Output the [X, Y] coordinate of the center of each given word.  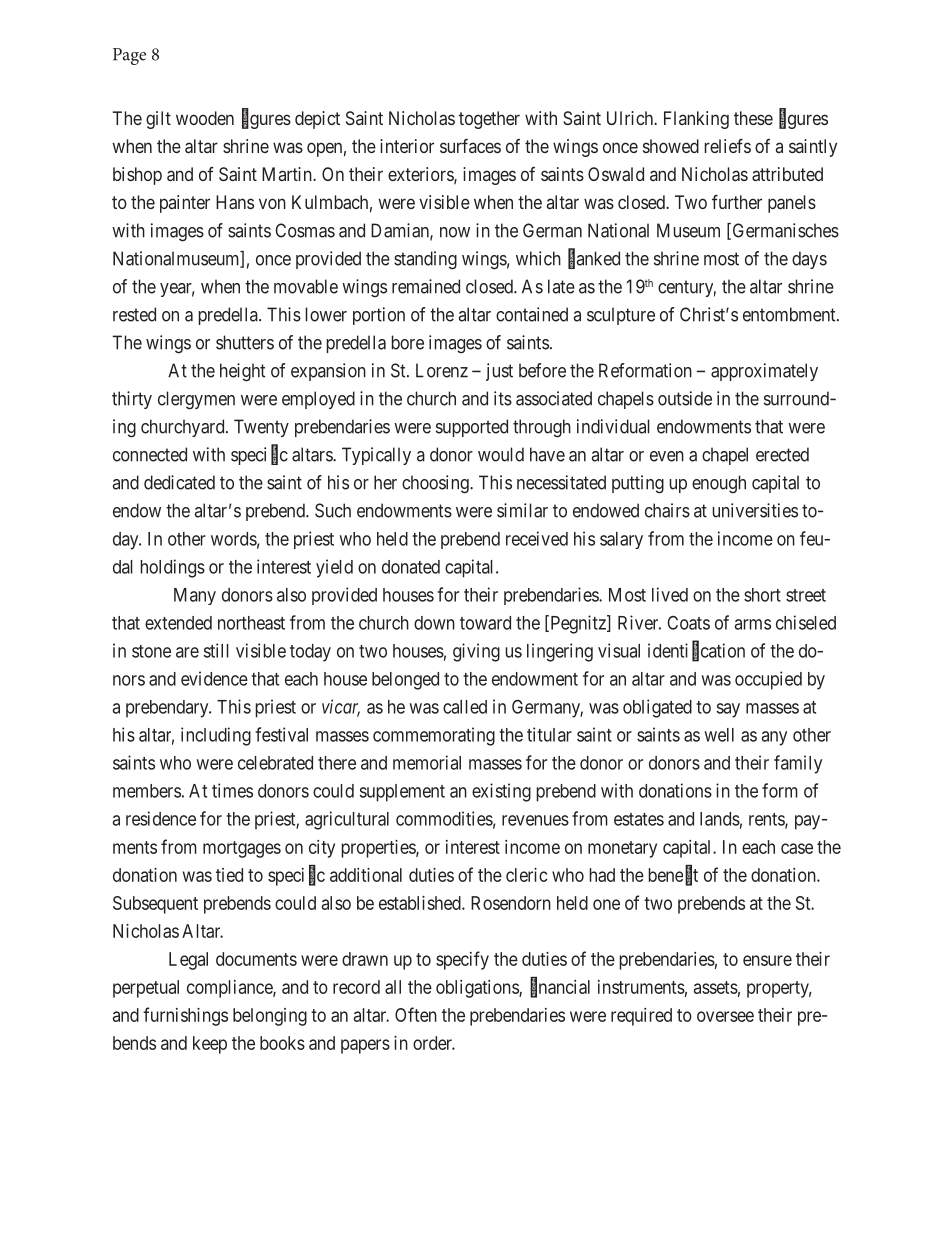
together [489, 120]
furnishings [185, 1016]
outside [685, 398]
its [503, 398]
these [753, 118]
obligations [478, 989]
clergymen [196, 400]
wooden [205, 118]
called [465, 707]
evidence [214, 678]
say [728, 710]
